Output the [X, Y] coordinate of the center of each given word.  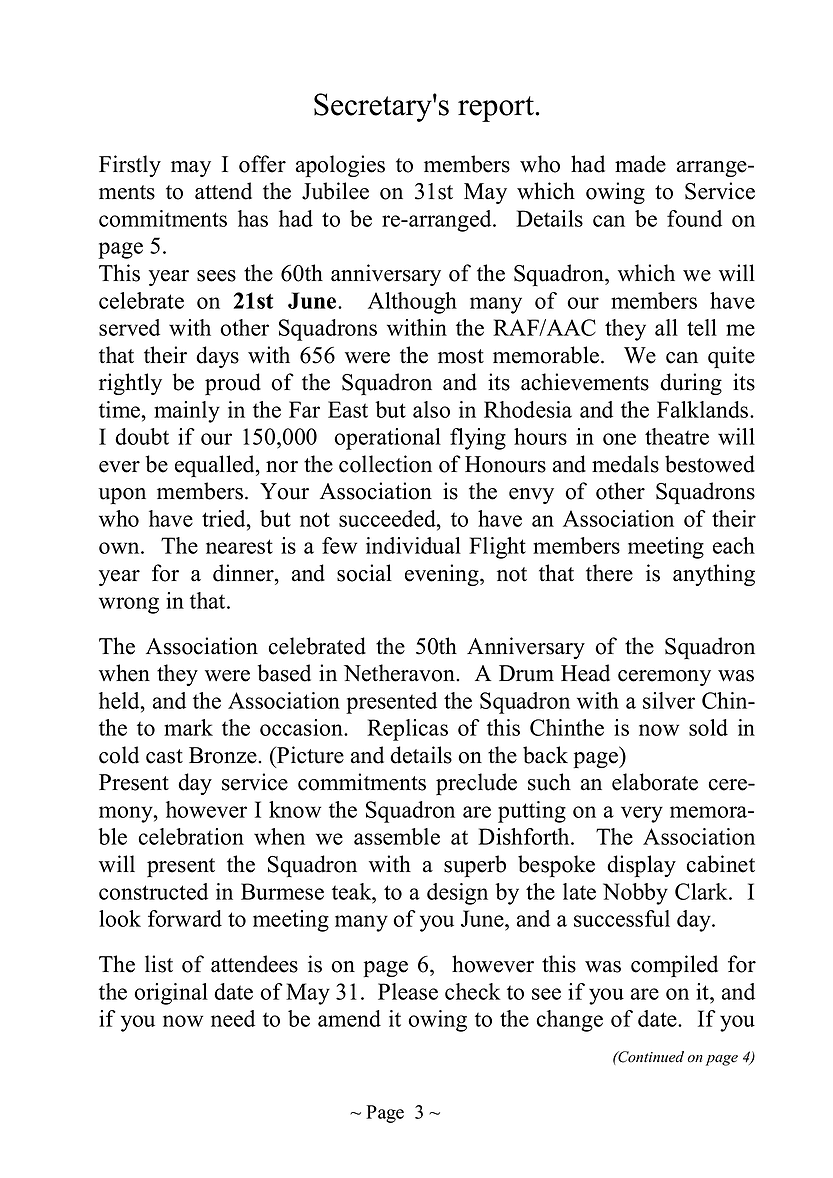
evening [443, 575]
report [497, 109]
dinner [244, 573]
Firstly [130, 166]
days [217, 357]
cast [164, 756]
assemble [397, 836]
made [640, 164]
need [233, 1018]
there [609, 573]
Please [408, 991]
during [691, 384]
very [642, 814]
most [461, 356]
